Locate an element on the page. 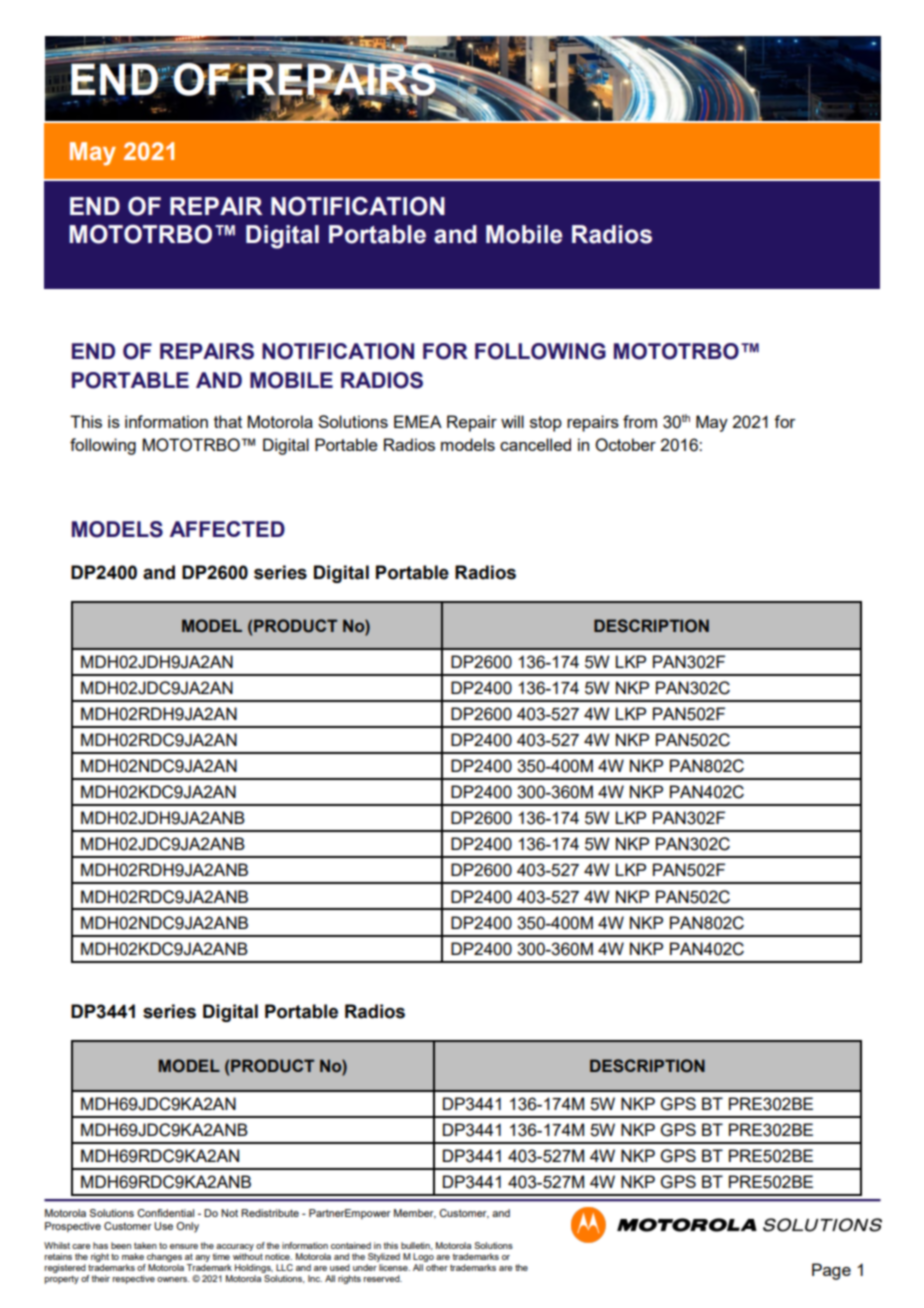 This image has height=1308, width=924. Only is located at coordinates (187, 1227).
